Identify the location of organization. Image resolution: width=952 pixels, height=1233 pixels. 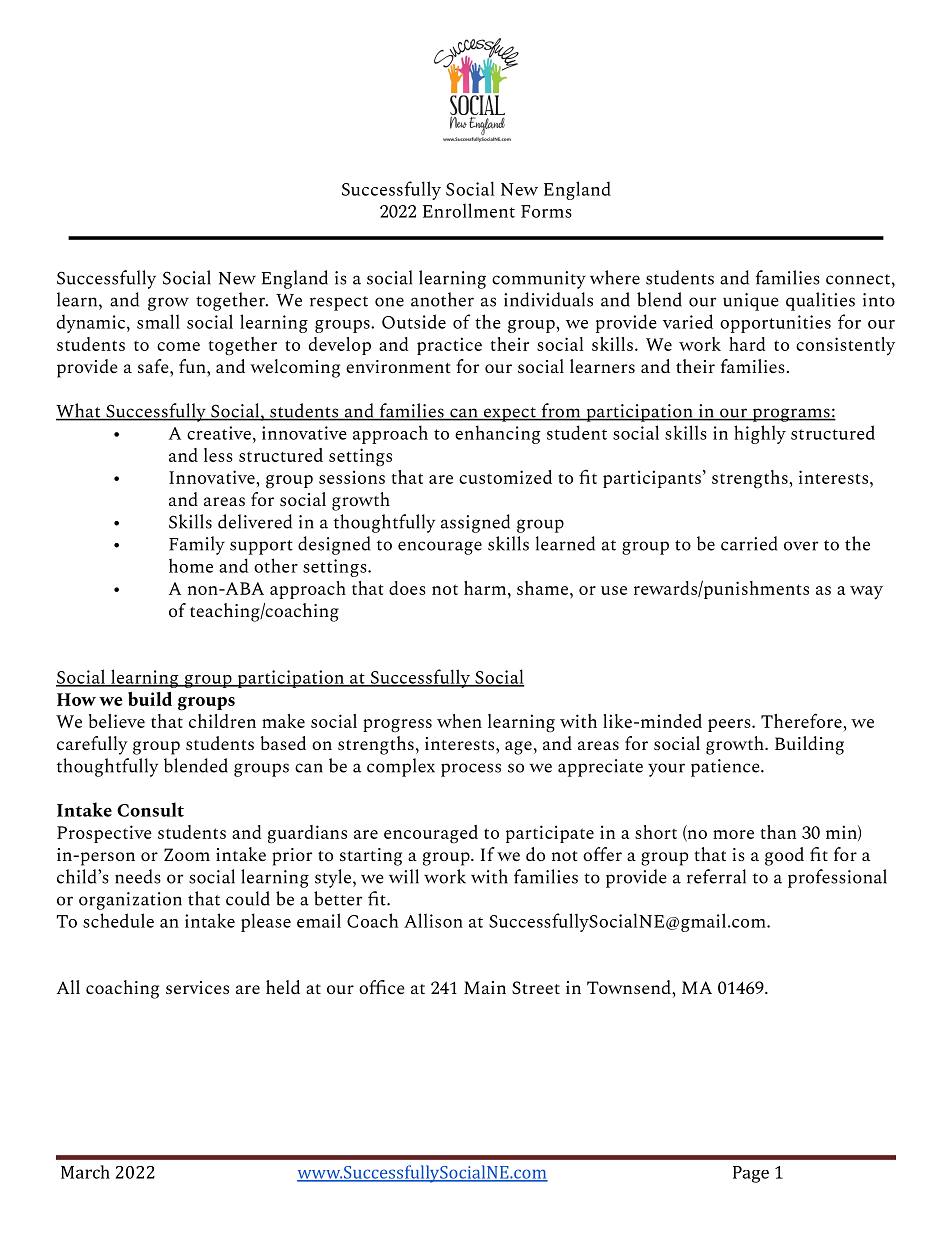
(130, 901).
